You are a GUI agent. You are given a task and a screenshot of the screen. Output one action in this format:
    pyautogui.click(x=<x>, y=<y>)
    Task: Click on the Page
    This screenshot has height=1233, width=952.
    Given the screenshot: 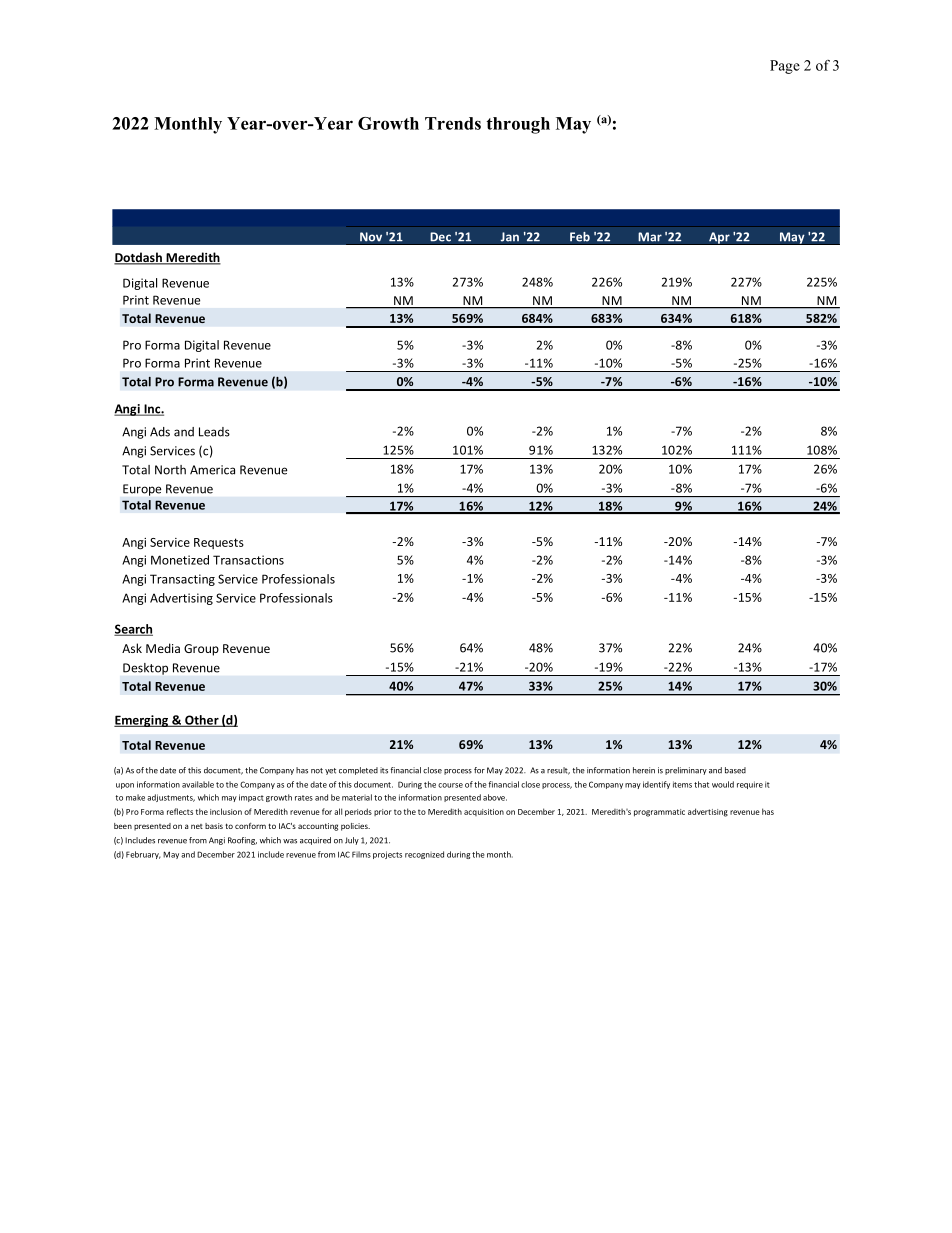 What is the action you would take?
    pyautogui.click(x=785, y=67)
